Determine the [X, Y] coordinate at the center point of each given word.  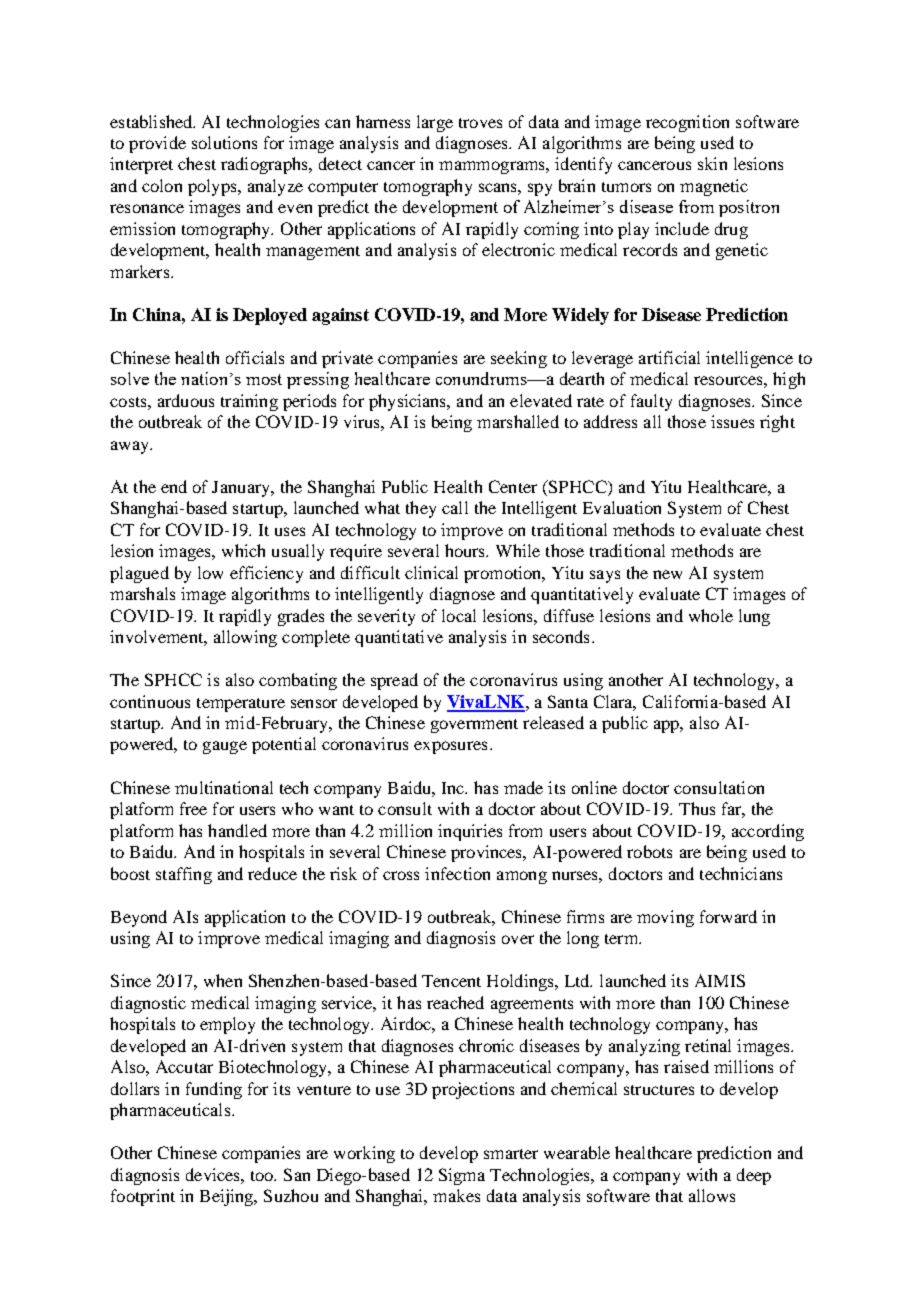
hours [466, 550]
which [243, 550]
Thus [697, 808]
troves [480, 123]
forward [728, 916]
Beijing [228, 1197]
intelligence [749, 359]
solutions [224, 142]
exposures [450, 747]
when [223, 980]
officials [255, 357]
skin [712, 163]
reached [455, 1002]
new [667, 574]
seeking [519, 359]
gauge [225, 747]
